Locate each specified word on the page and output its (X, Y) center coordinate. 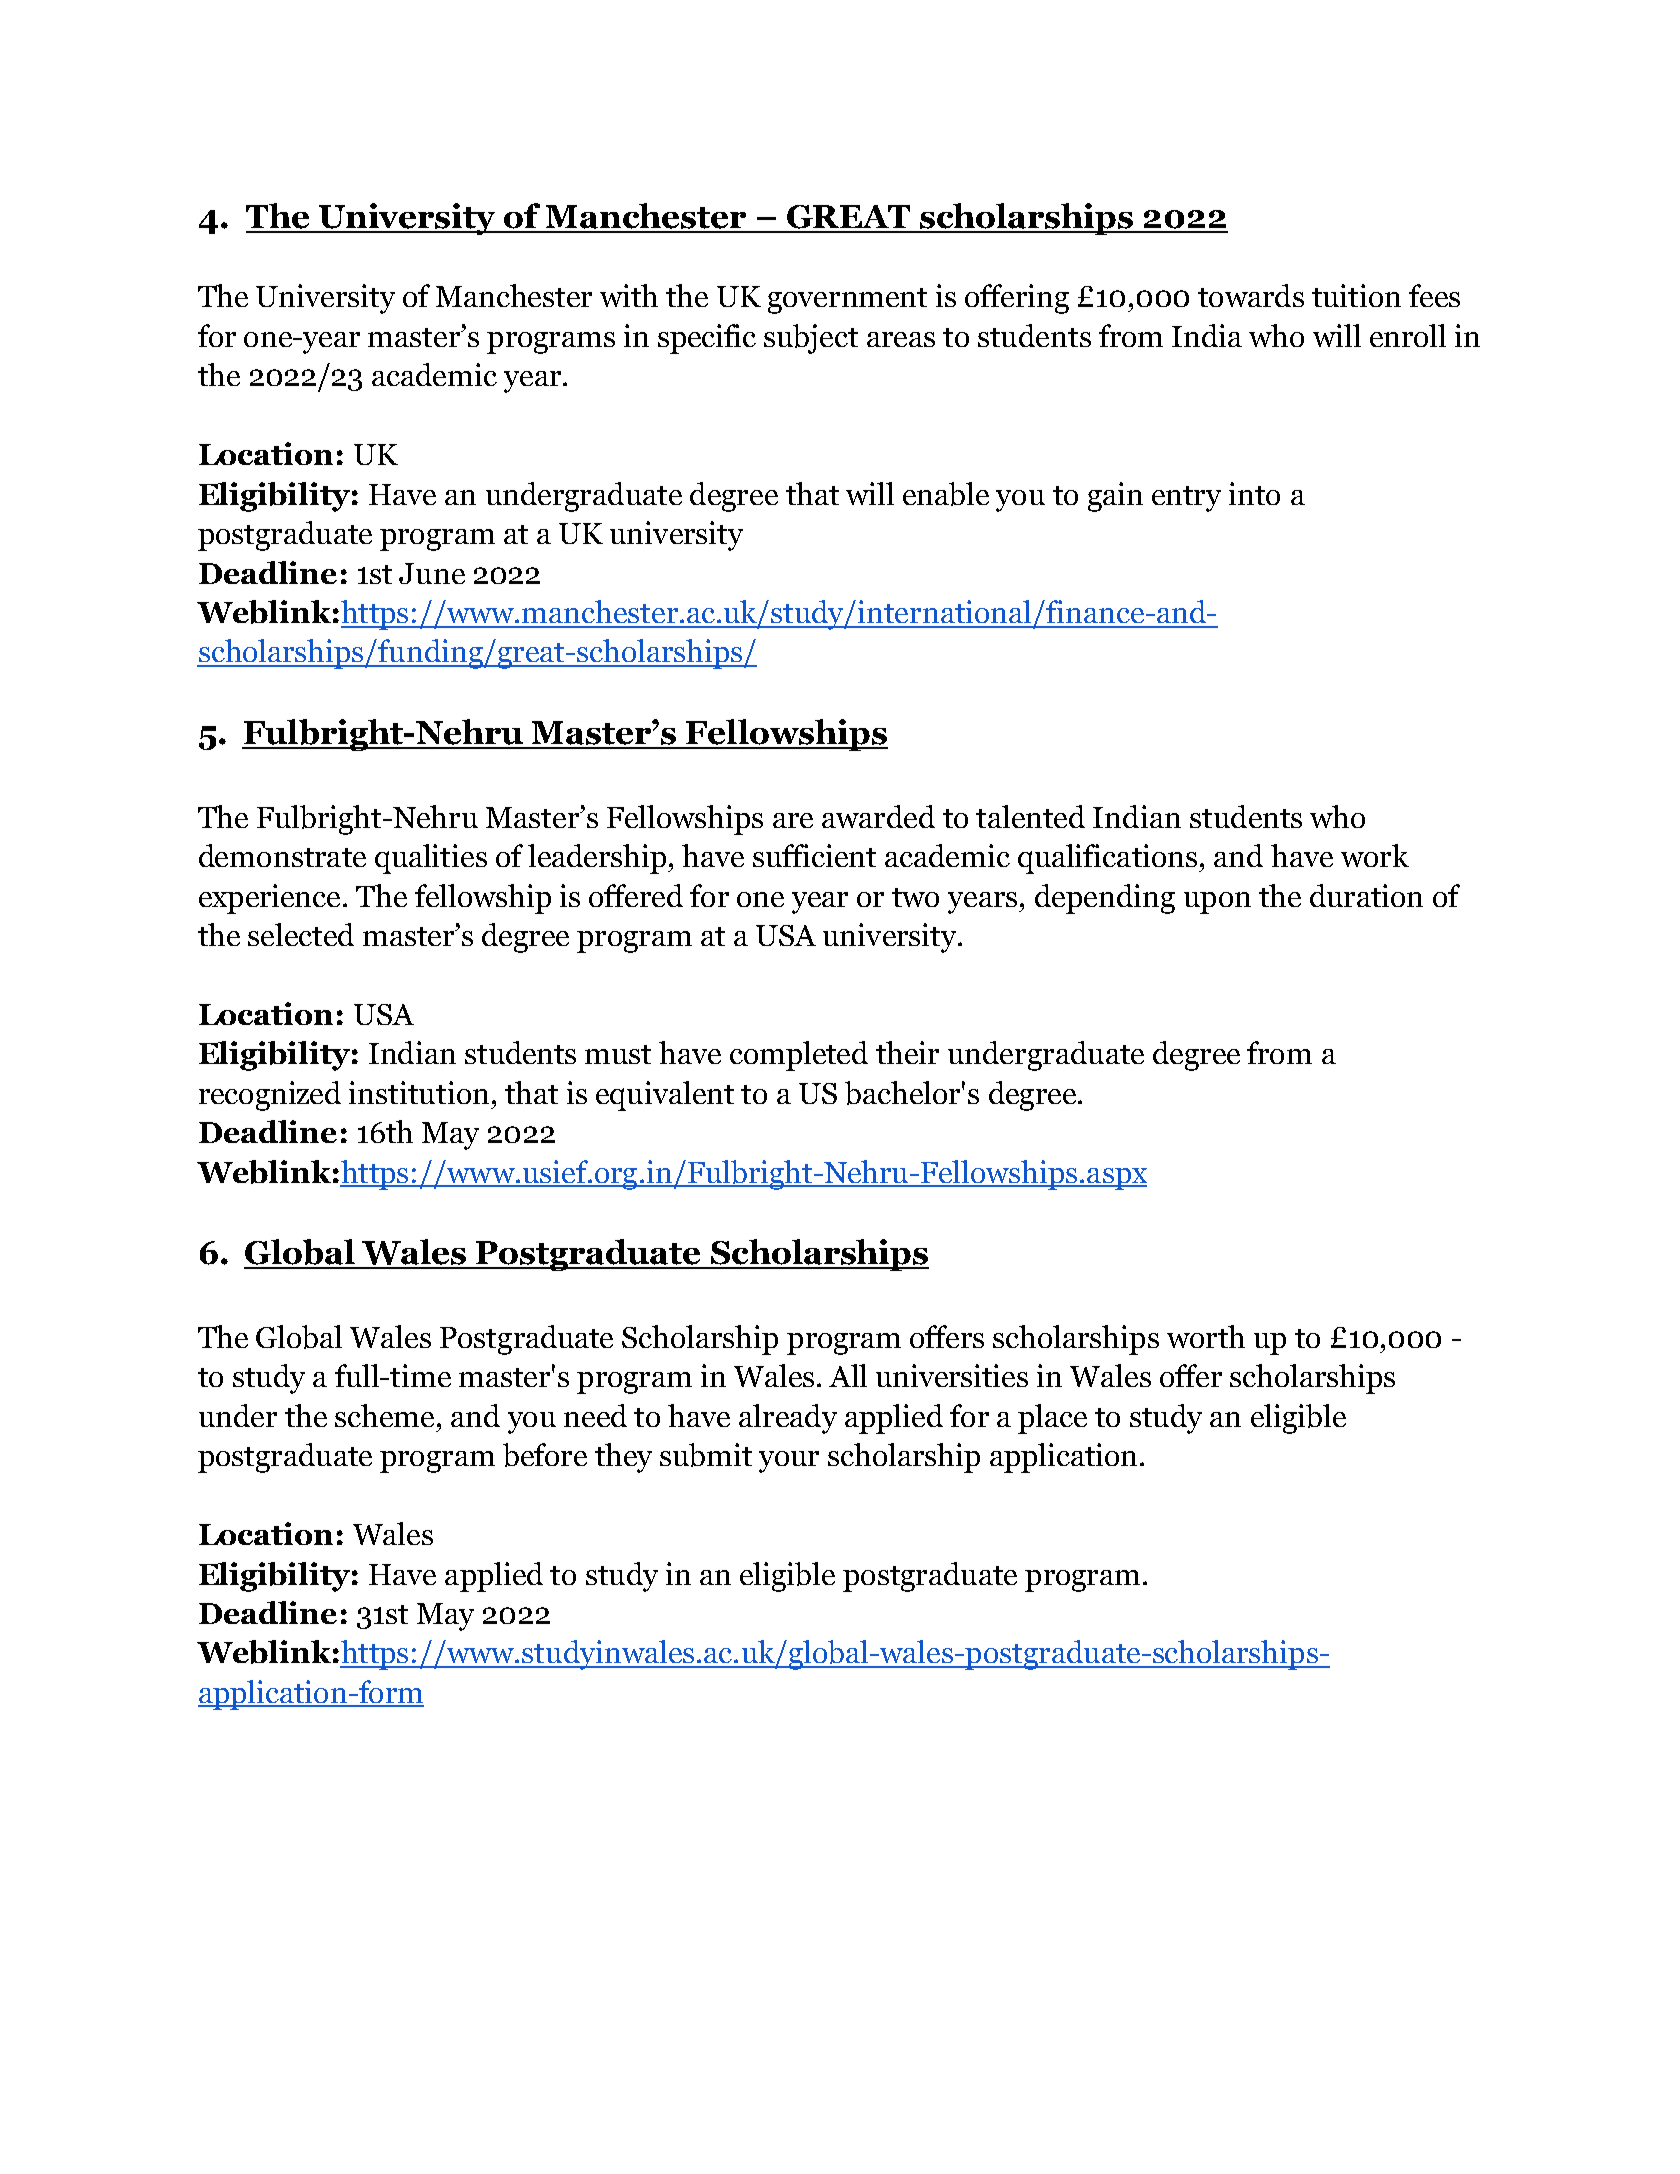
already (788, 1419)
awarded (878, 816)
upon (1217, 903)
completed (799, 1056)
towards (1251, 295)
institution (419, 1092)
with (629, 295)
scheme (384, 1415)
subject (811, 339)
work (1375, 855)
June (432, 573)
